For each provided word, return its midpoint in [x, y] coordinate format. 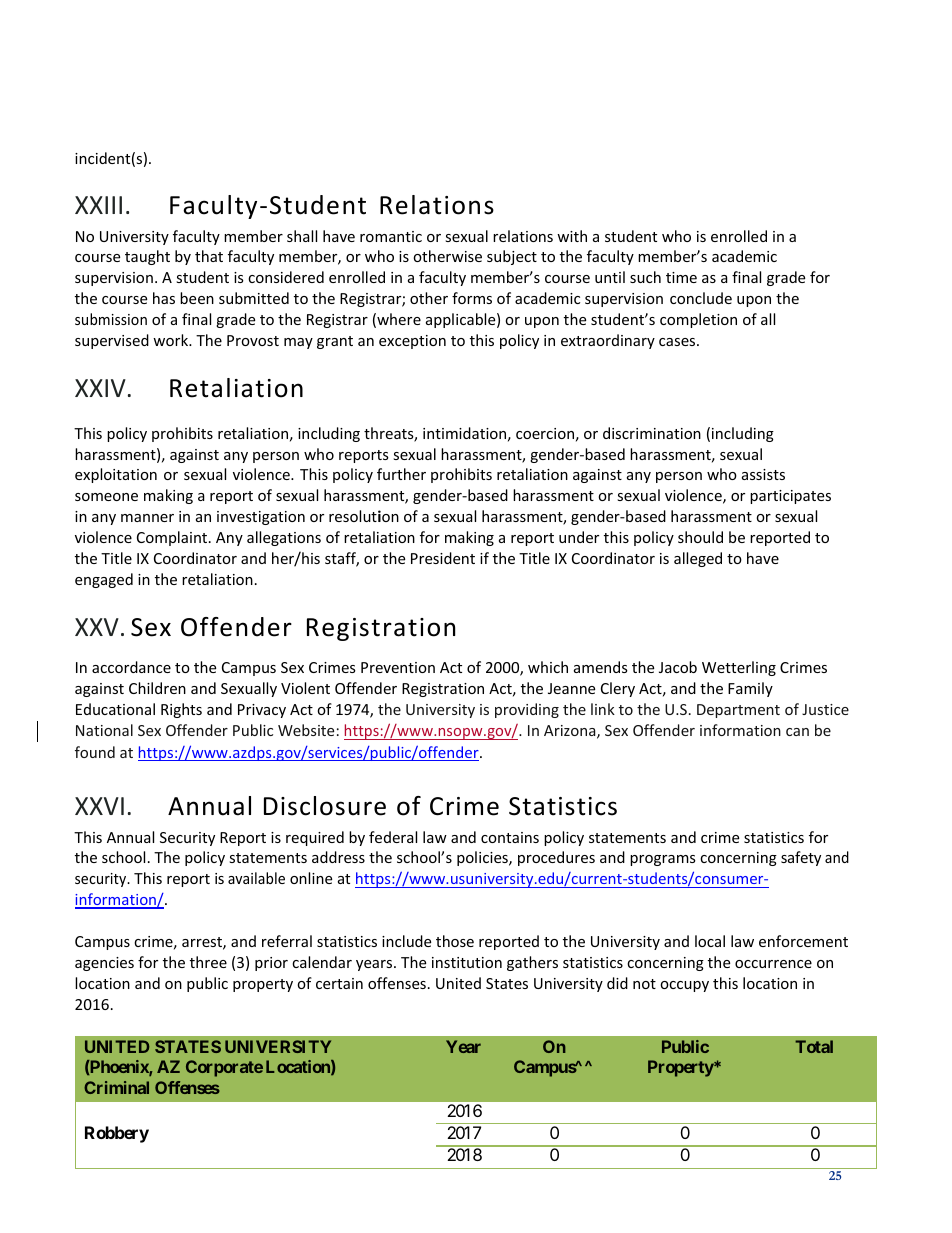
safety [801, 858]
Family [750, 689]
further [401, 474]
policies [483, 858]
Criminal [116, 1087]
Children [157, 688]
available [256, 878]
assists [763, 474]
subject [512, 257]
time [681, 277]
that [209, 256]
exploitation [116, 475]
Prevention [398, 667]
